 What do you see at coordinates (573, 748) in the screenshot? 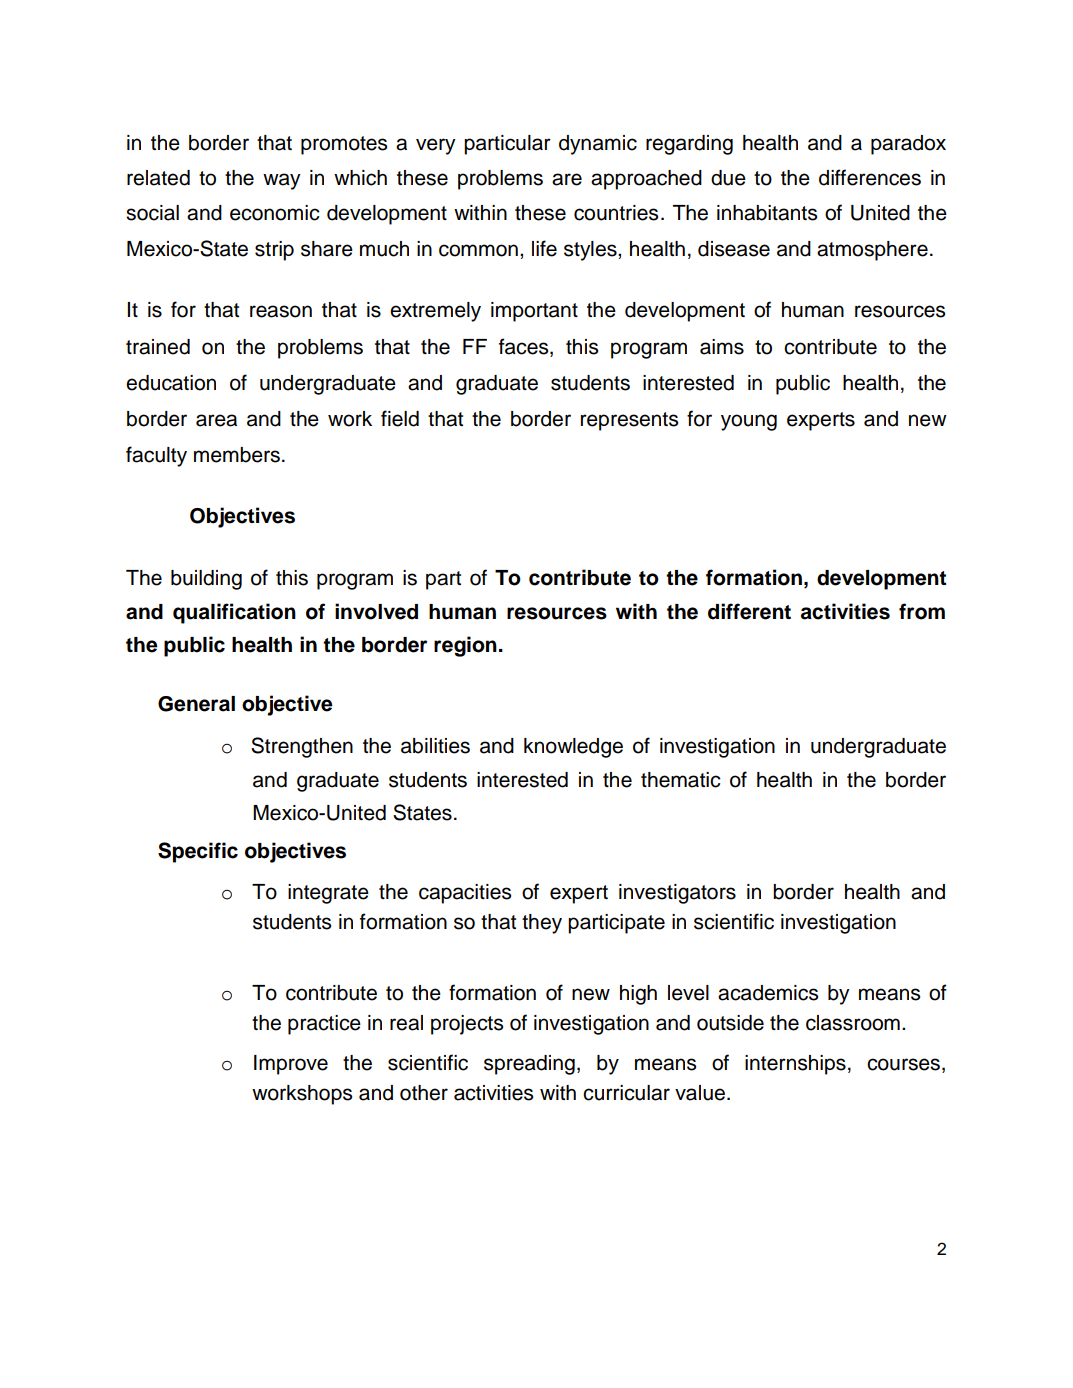
I see `knowledge` at bounding box center [573, 748].
